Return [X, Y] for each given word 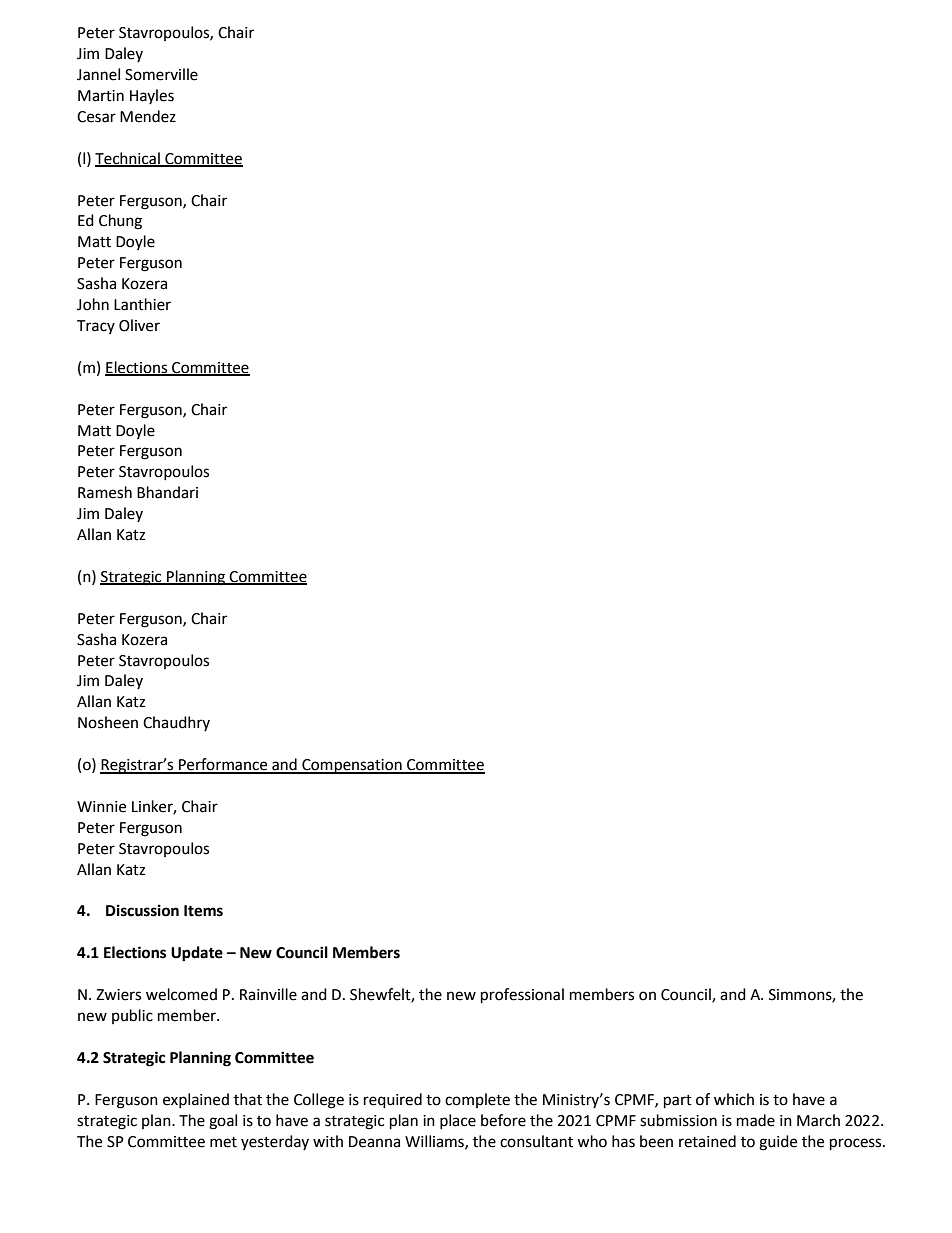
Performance [223, 765]
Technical [128, 159]
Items [203, 911]
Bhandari [167, 492]
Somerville [161, 74]
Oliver [139, 325]
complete [477, 1100]
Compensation [352, 766]
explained [196, 1100]
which [734, 1099]
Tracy [96, 327]
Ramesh [105, 492]
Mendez [148, 116]
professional [522, 996]
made [756, 1120]
